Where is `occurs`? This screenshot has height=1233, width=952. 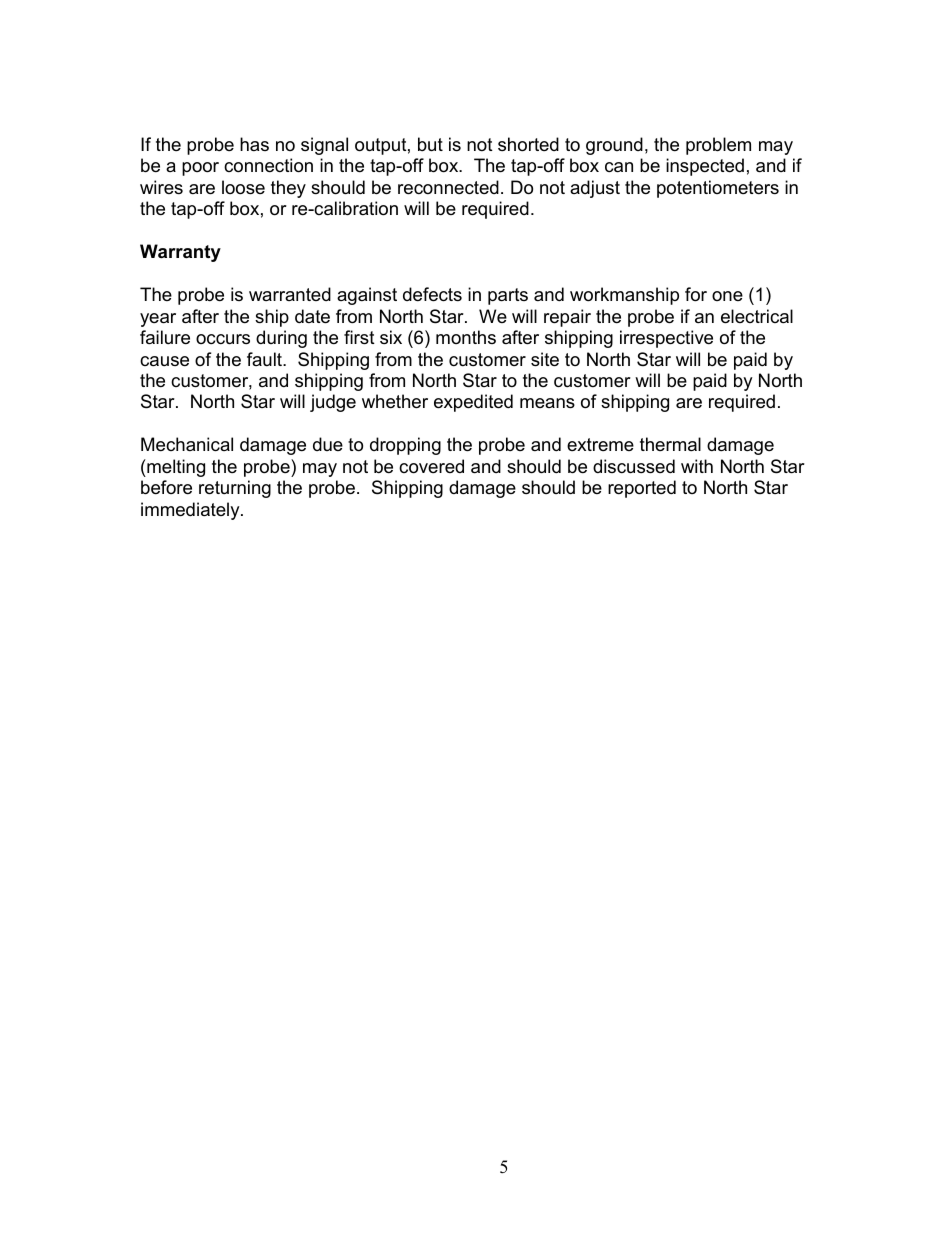
occurs is located at coordinates (223, 339).
